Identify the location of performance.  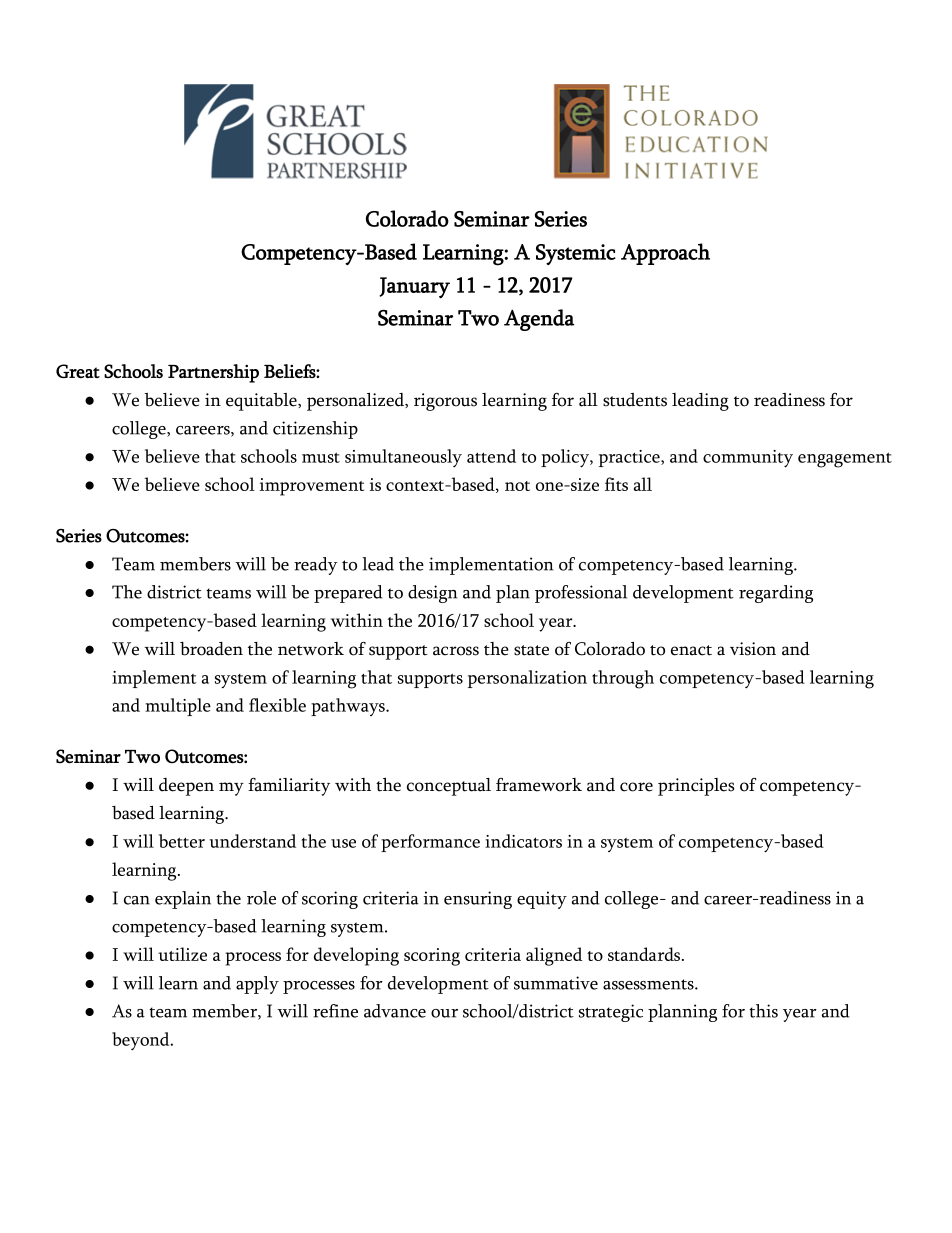
(430, 843).
